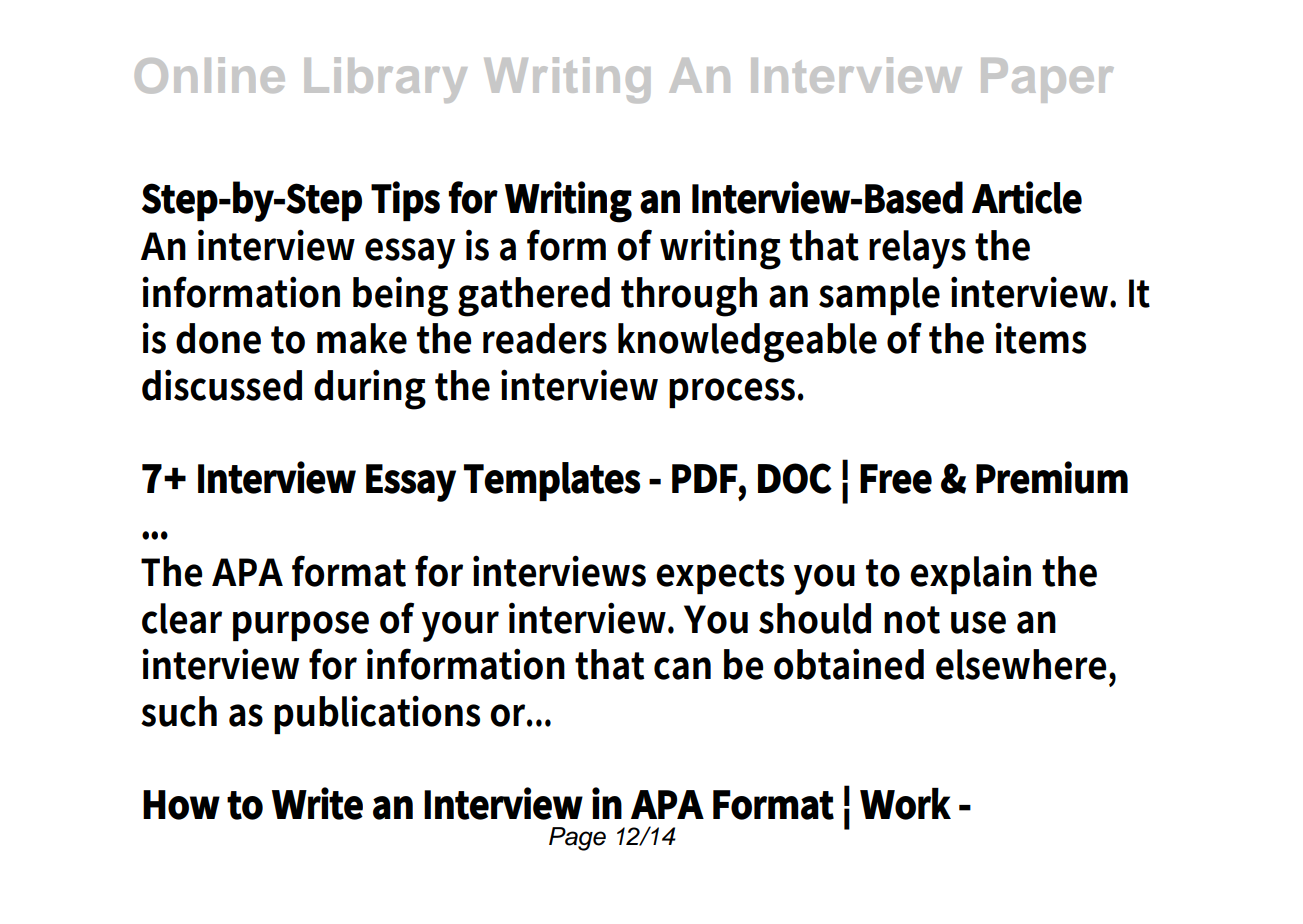  What do you see at coordinates (978, 622) in the page?
I see `use` at bounding box center [978, 622].
